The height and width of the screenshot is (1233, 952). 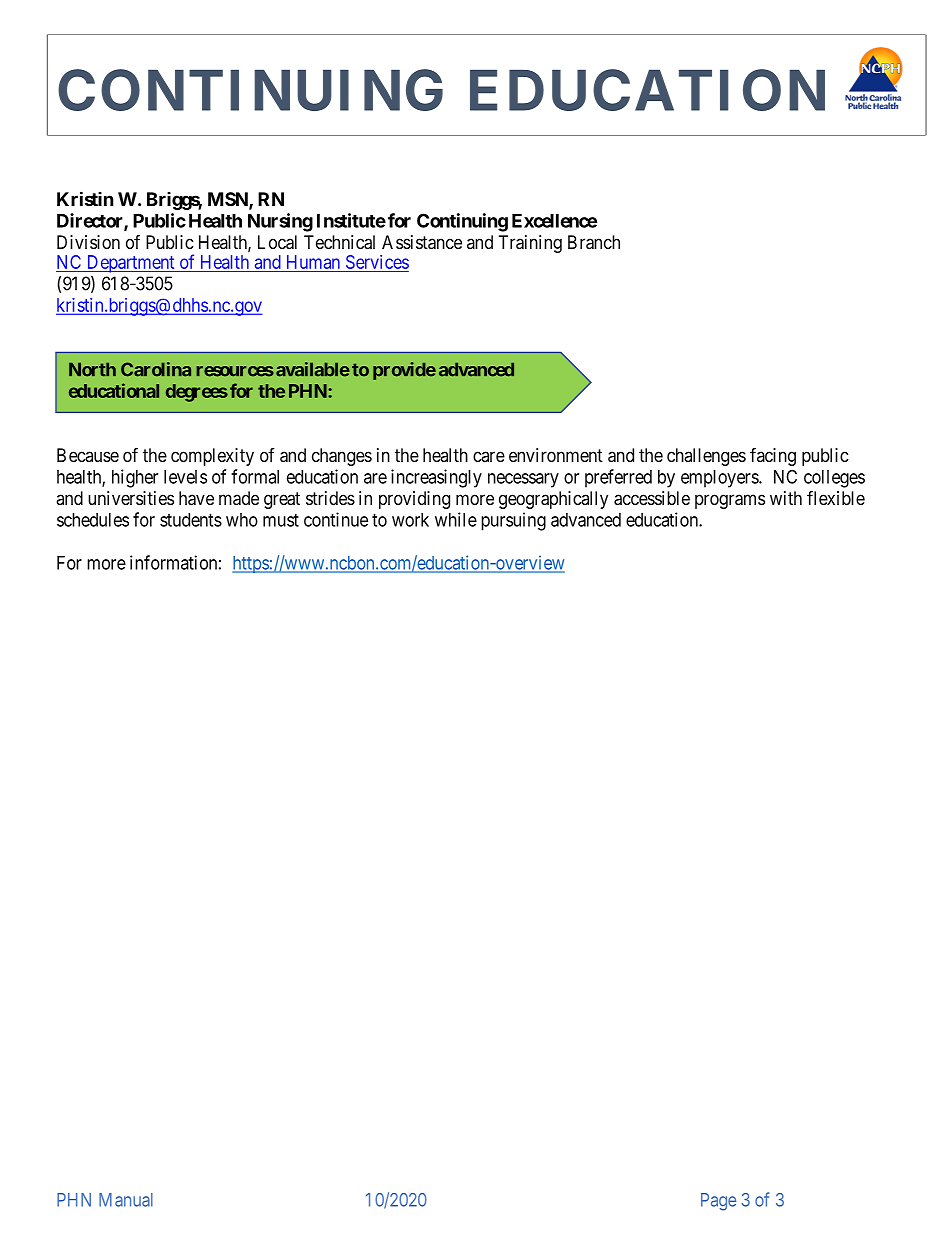 What do you see at coordinates (196, 498) in the screenshot?
I see `have` at bounding box center [196, 498].
